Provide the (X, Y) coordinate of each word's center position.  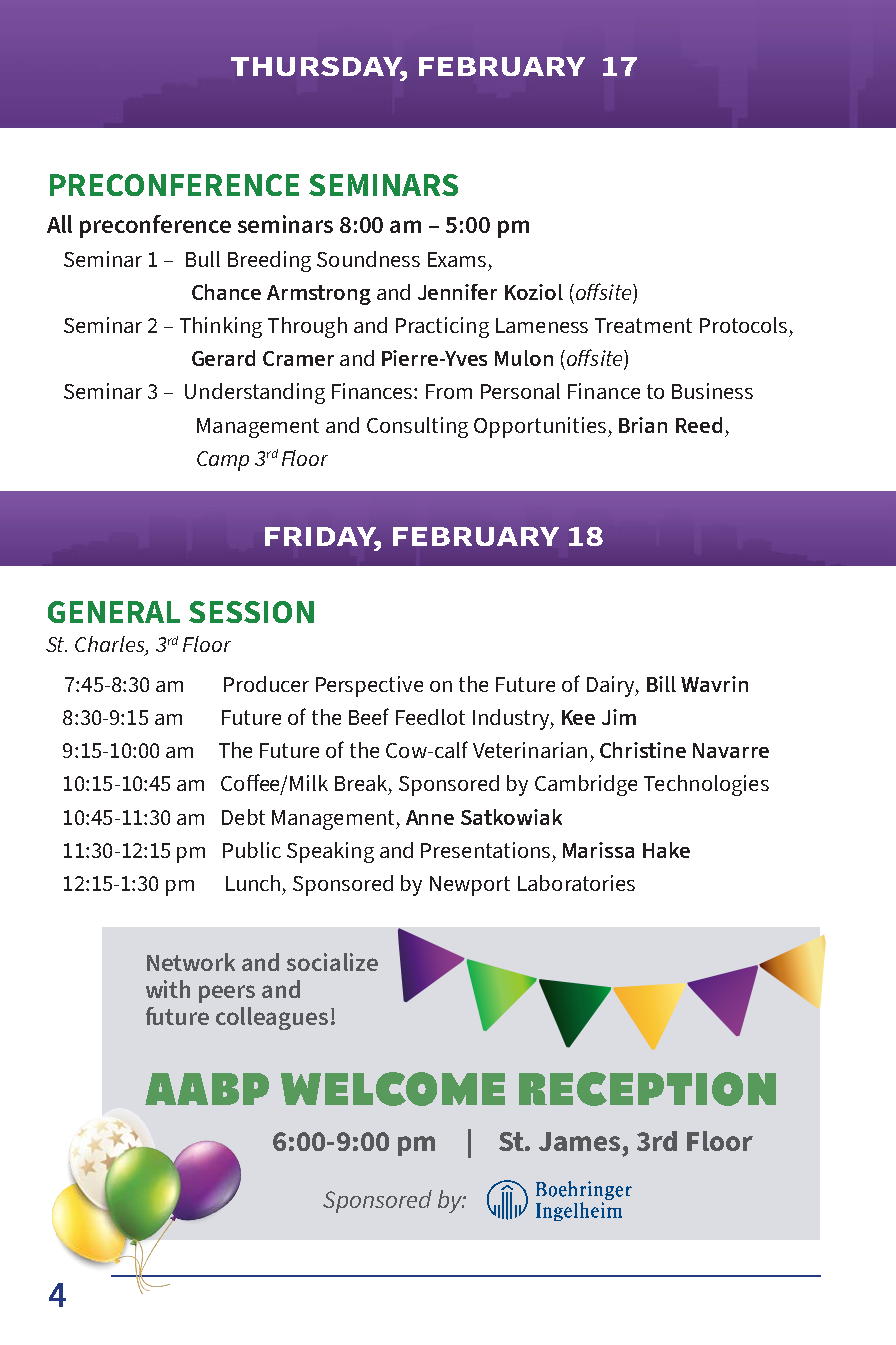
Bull (203, 259)
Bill (661, 684)
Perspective (369, 686)
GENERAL (114, 612)
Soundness (368, 259)
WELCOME (393, 1089)
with (168, 989)
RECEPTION (647, 1089)
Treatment (643, 325)
